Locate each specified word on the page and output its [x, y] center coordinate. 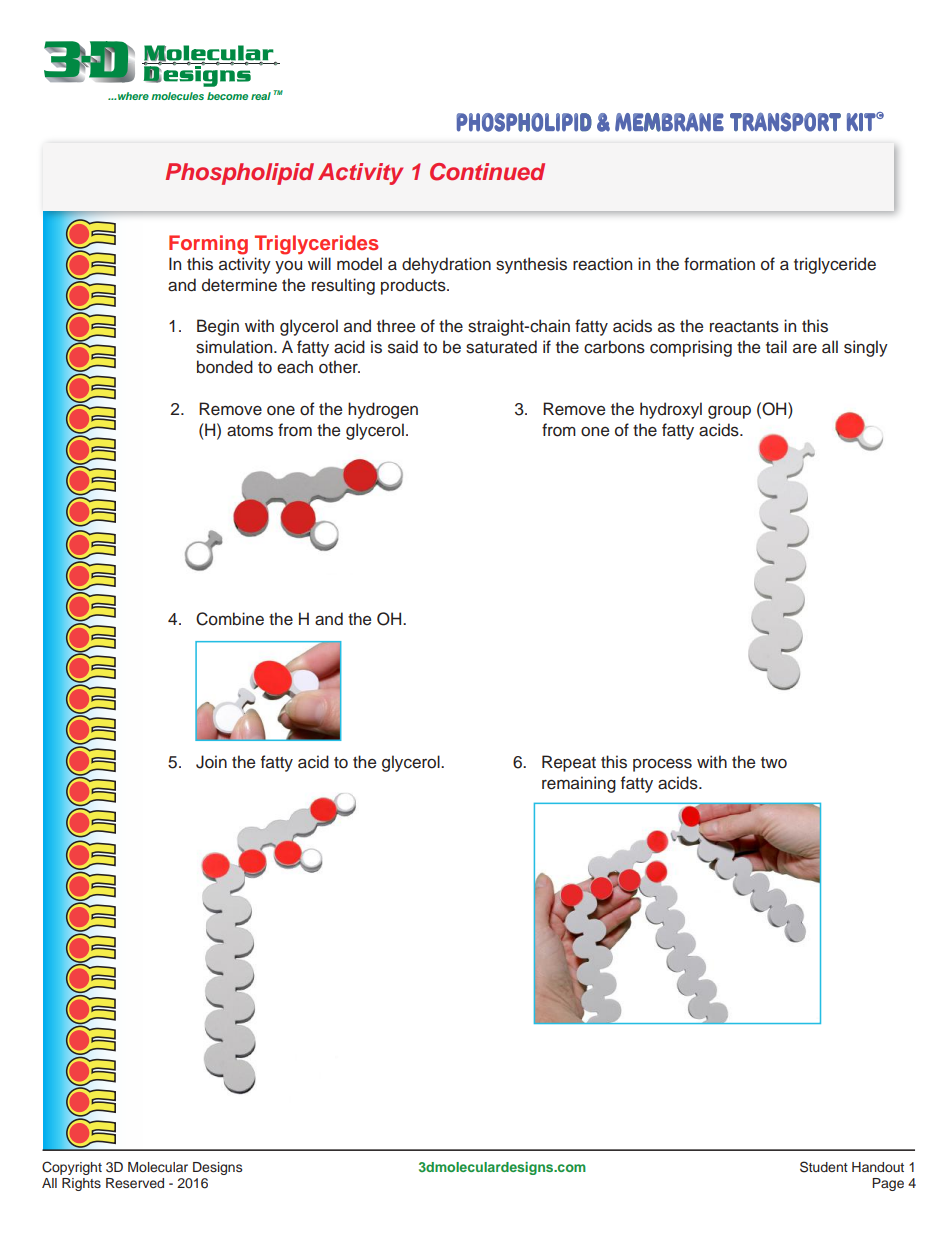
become [227, 96]
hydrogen [383, 410]
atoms [250, 431]
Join [211, 762]
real [261, 96]
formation [719, 264]
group [729, 412]
